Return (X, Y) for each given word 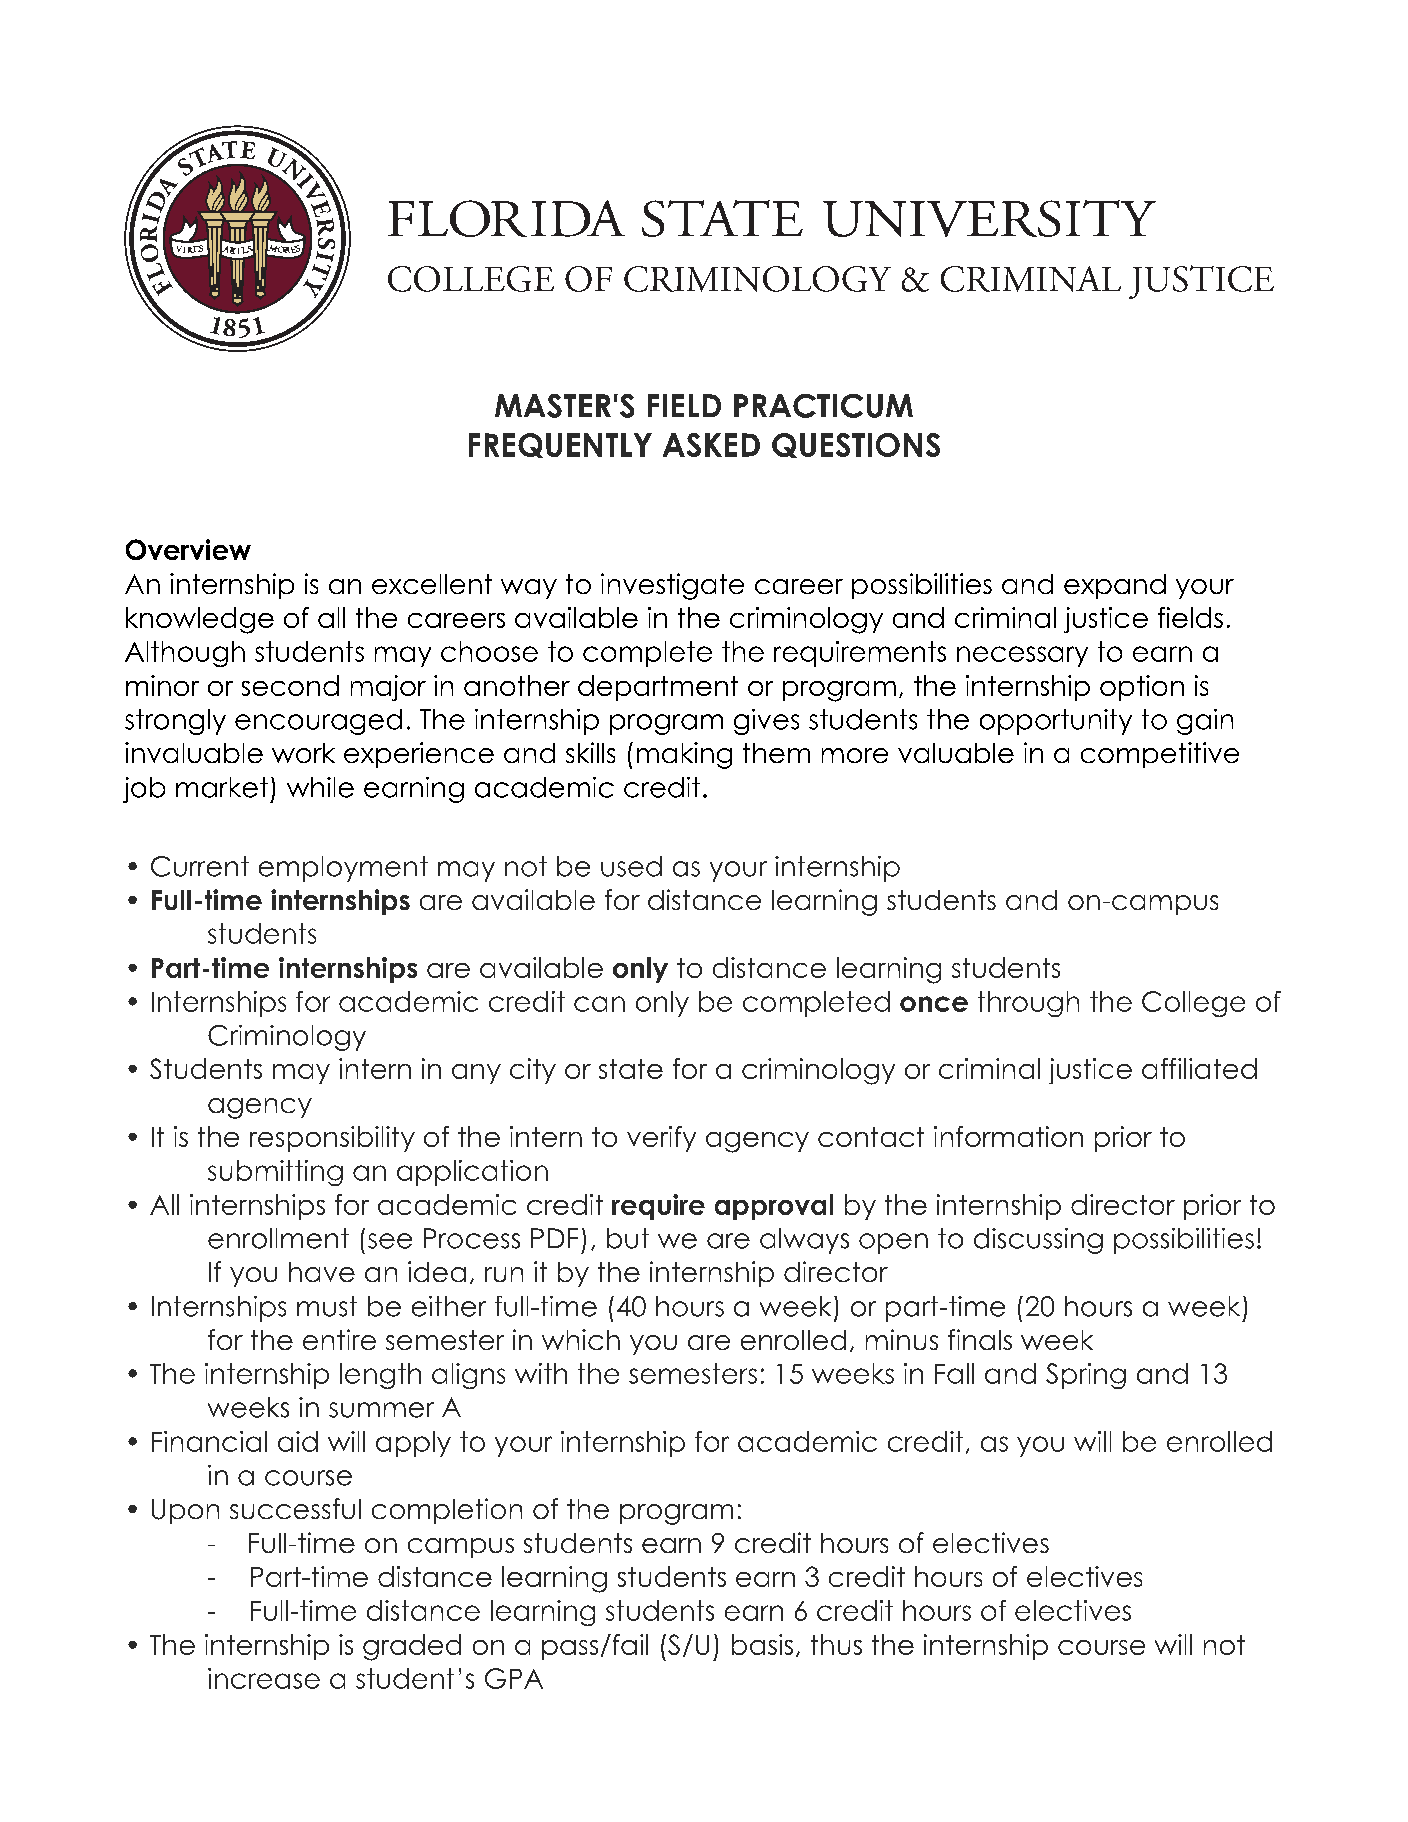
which (581, 1339)
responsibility (332, 1139)
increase (264, 1678)
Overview (188, 549)
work (303, 753)
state (631, 1069)
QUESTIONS (856, 445)
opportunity (1056, 722)
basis (762, 1644)
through (1028, 1004)
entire (339, 1339)
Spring (1086, 1376)
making (684, 755)
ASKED (711, 445)
